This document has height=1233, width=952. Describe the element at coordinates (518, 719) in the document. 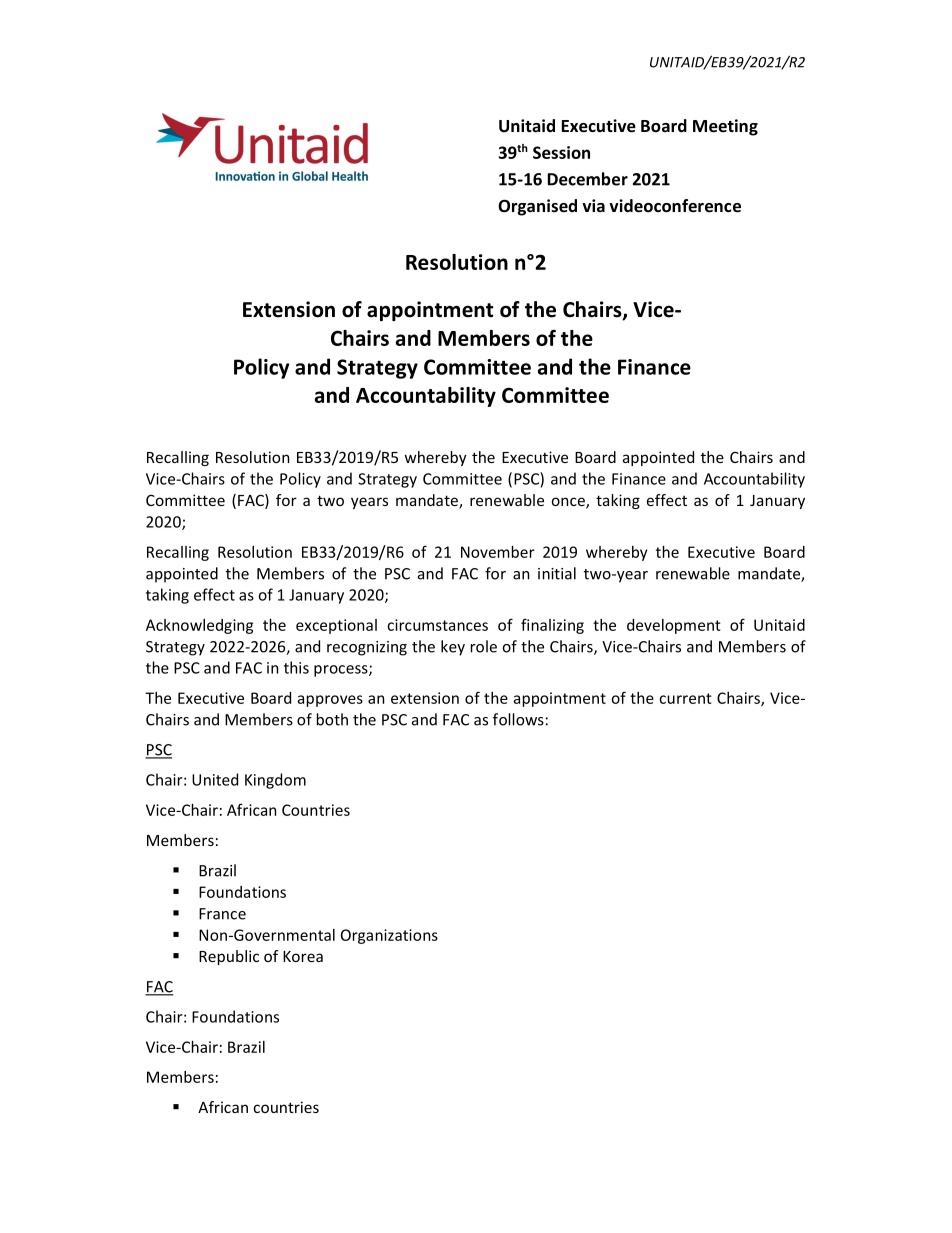

I see `follows` at that location.
